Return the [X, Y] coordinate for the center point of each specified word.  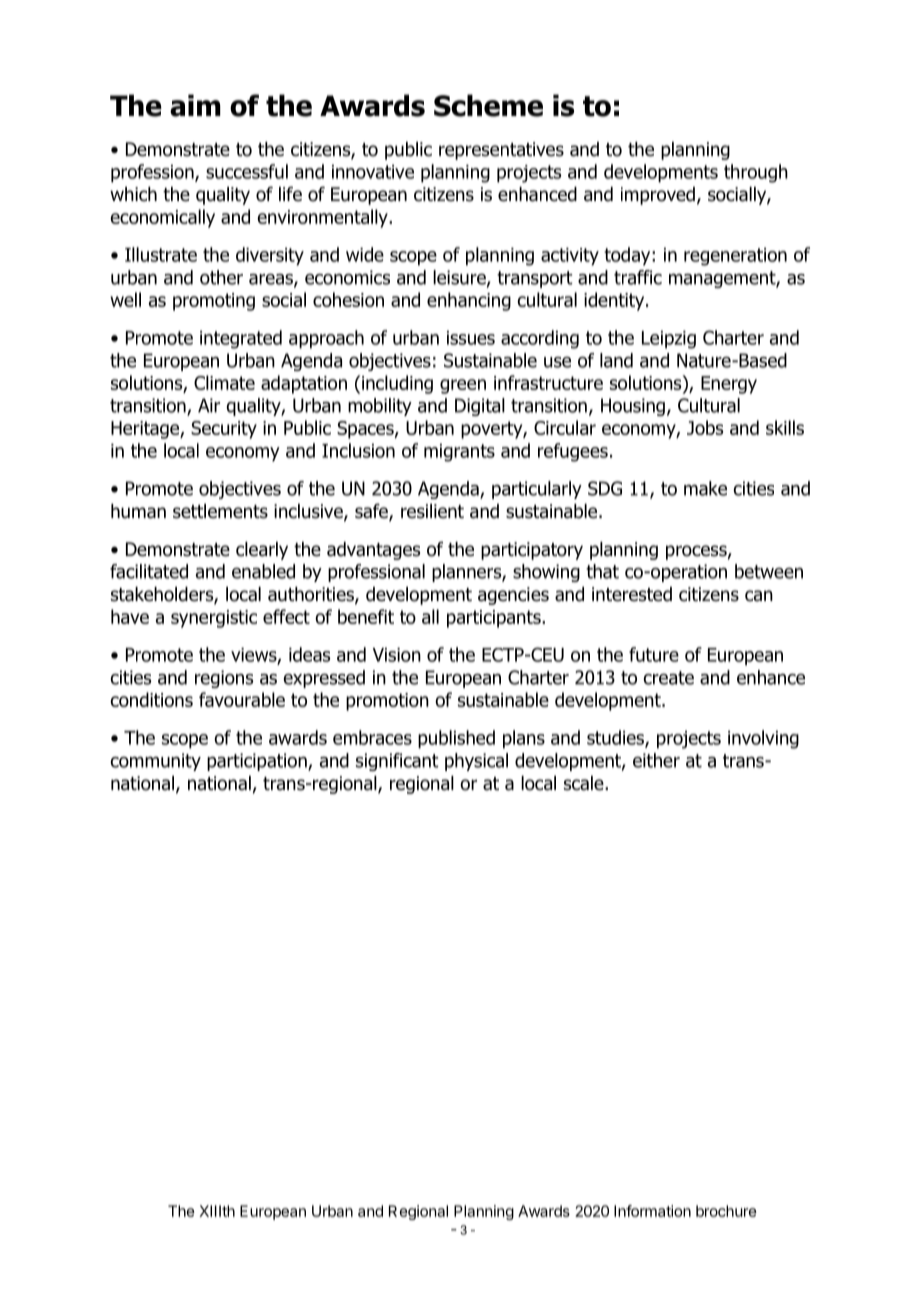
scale [585, 783]
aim [195, 105]
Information [652, 1211]
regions [224, 679]
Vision [397, 655]
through [756, 173]
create [668, 678]
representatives [501, 151]
